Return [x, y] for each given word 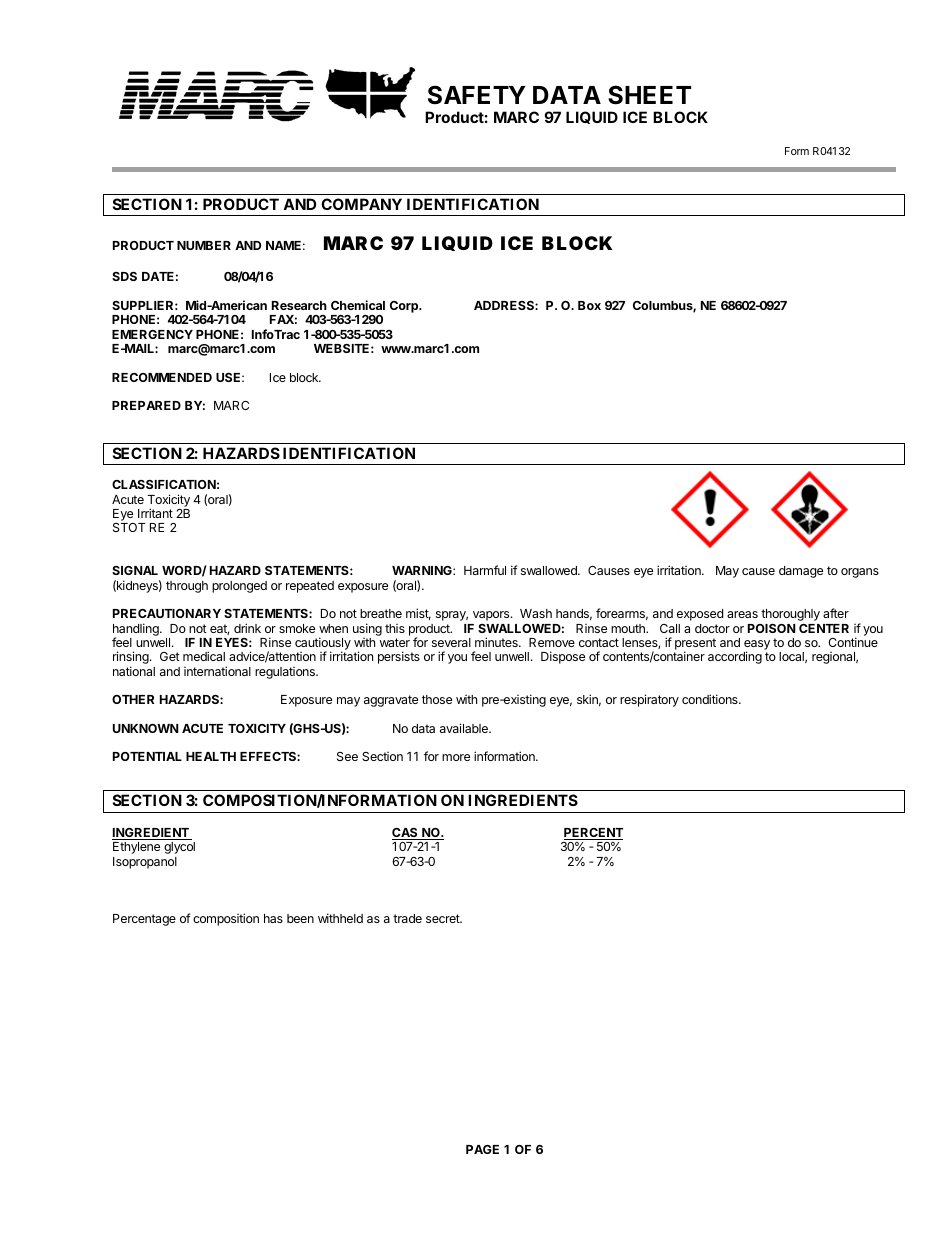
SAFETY [477, 95]
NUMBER [204, 245]
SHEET [649, 95]
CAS [406, 834]
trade [407, 918]
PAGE [482, 1149]
